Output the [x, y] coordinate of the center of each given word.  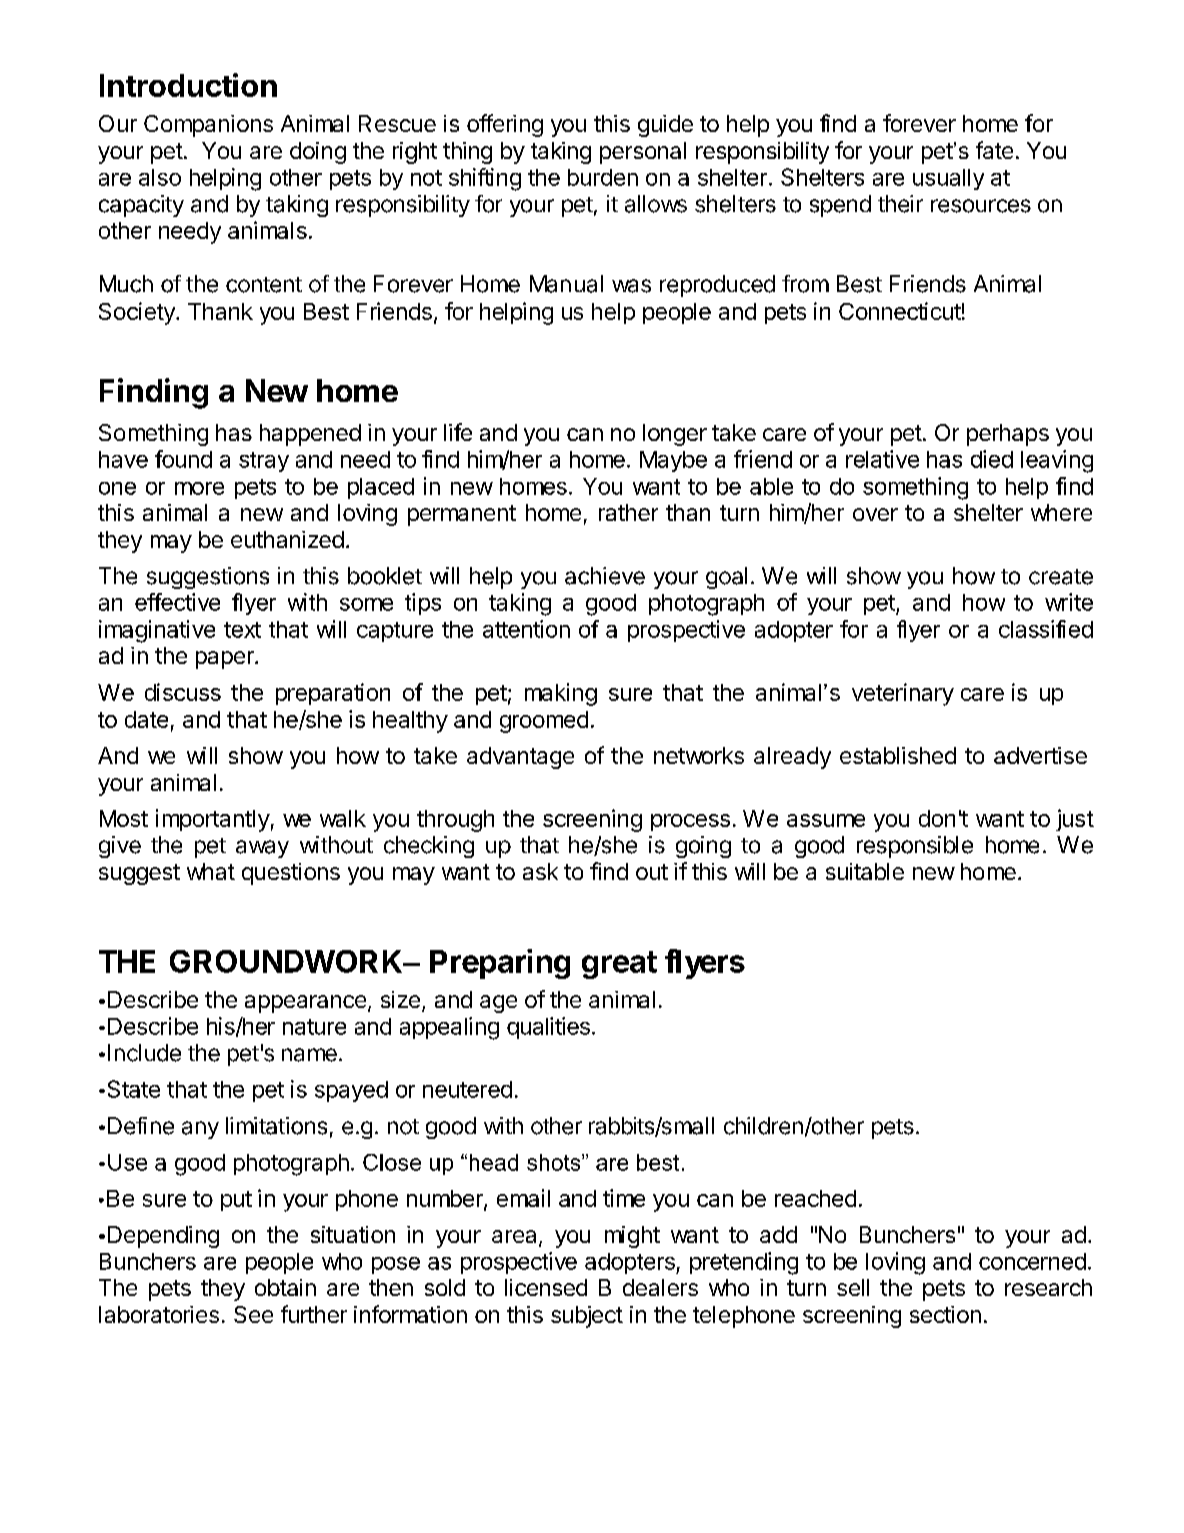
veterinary [903, 694]
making [561, 694]
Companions [208, 126]
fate [994, 150]
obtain [285, 1287]
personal [643, 153]
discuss [183, 692]
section [945, 1314]
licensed [546, 1287]
